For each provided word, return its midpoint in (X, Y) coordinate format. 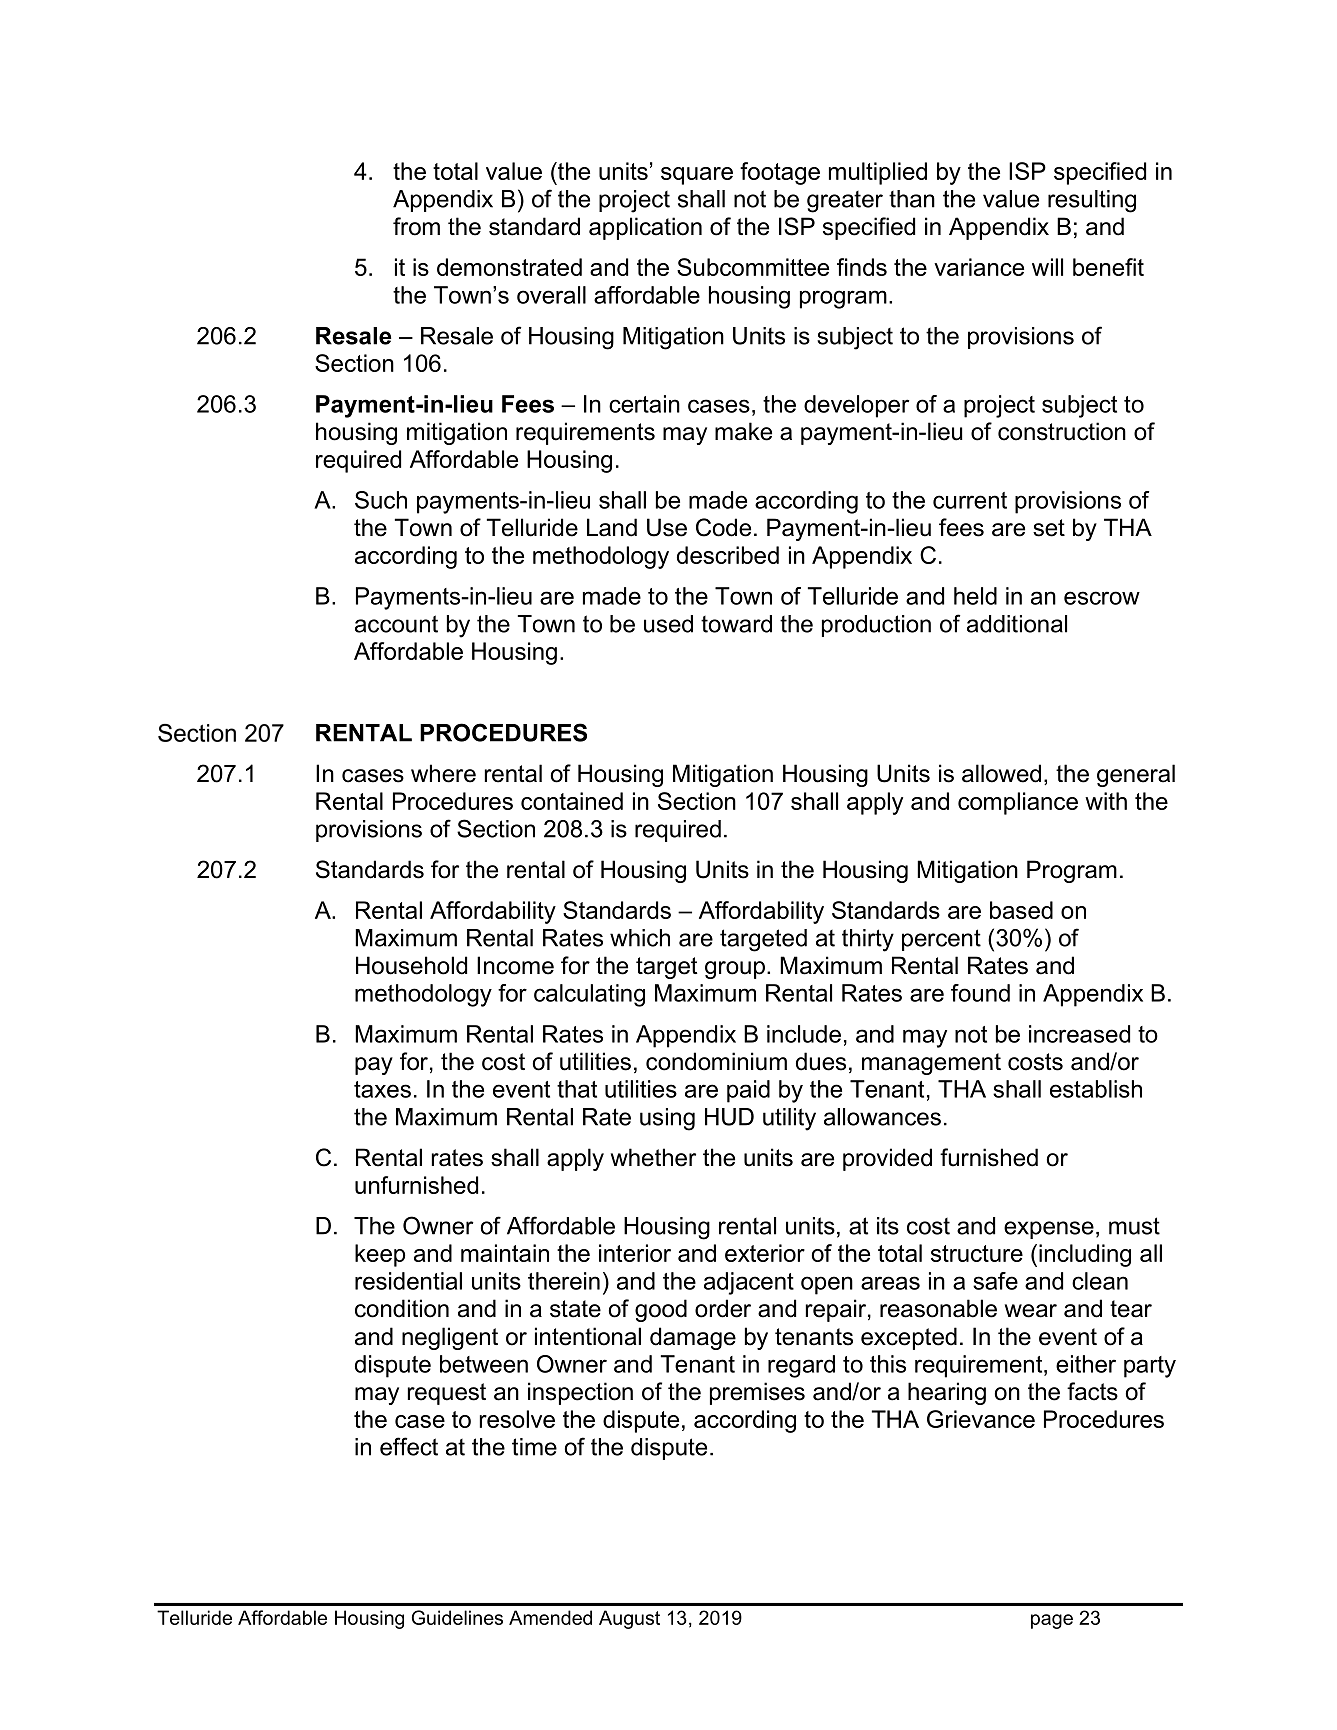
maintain (505, 1253)
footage (780, 173)
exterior (765, 1253)
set (1049, 528)
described (728, 555)
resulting (1092, 201)
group (735, 970)
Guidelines (457, 1617)
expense (1049, 1230)
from (416, 226)
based (1021, 910)
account (396, 624)
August (629, 1619)
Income (515, 965)
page (1052, 1621)
